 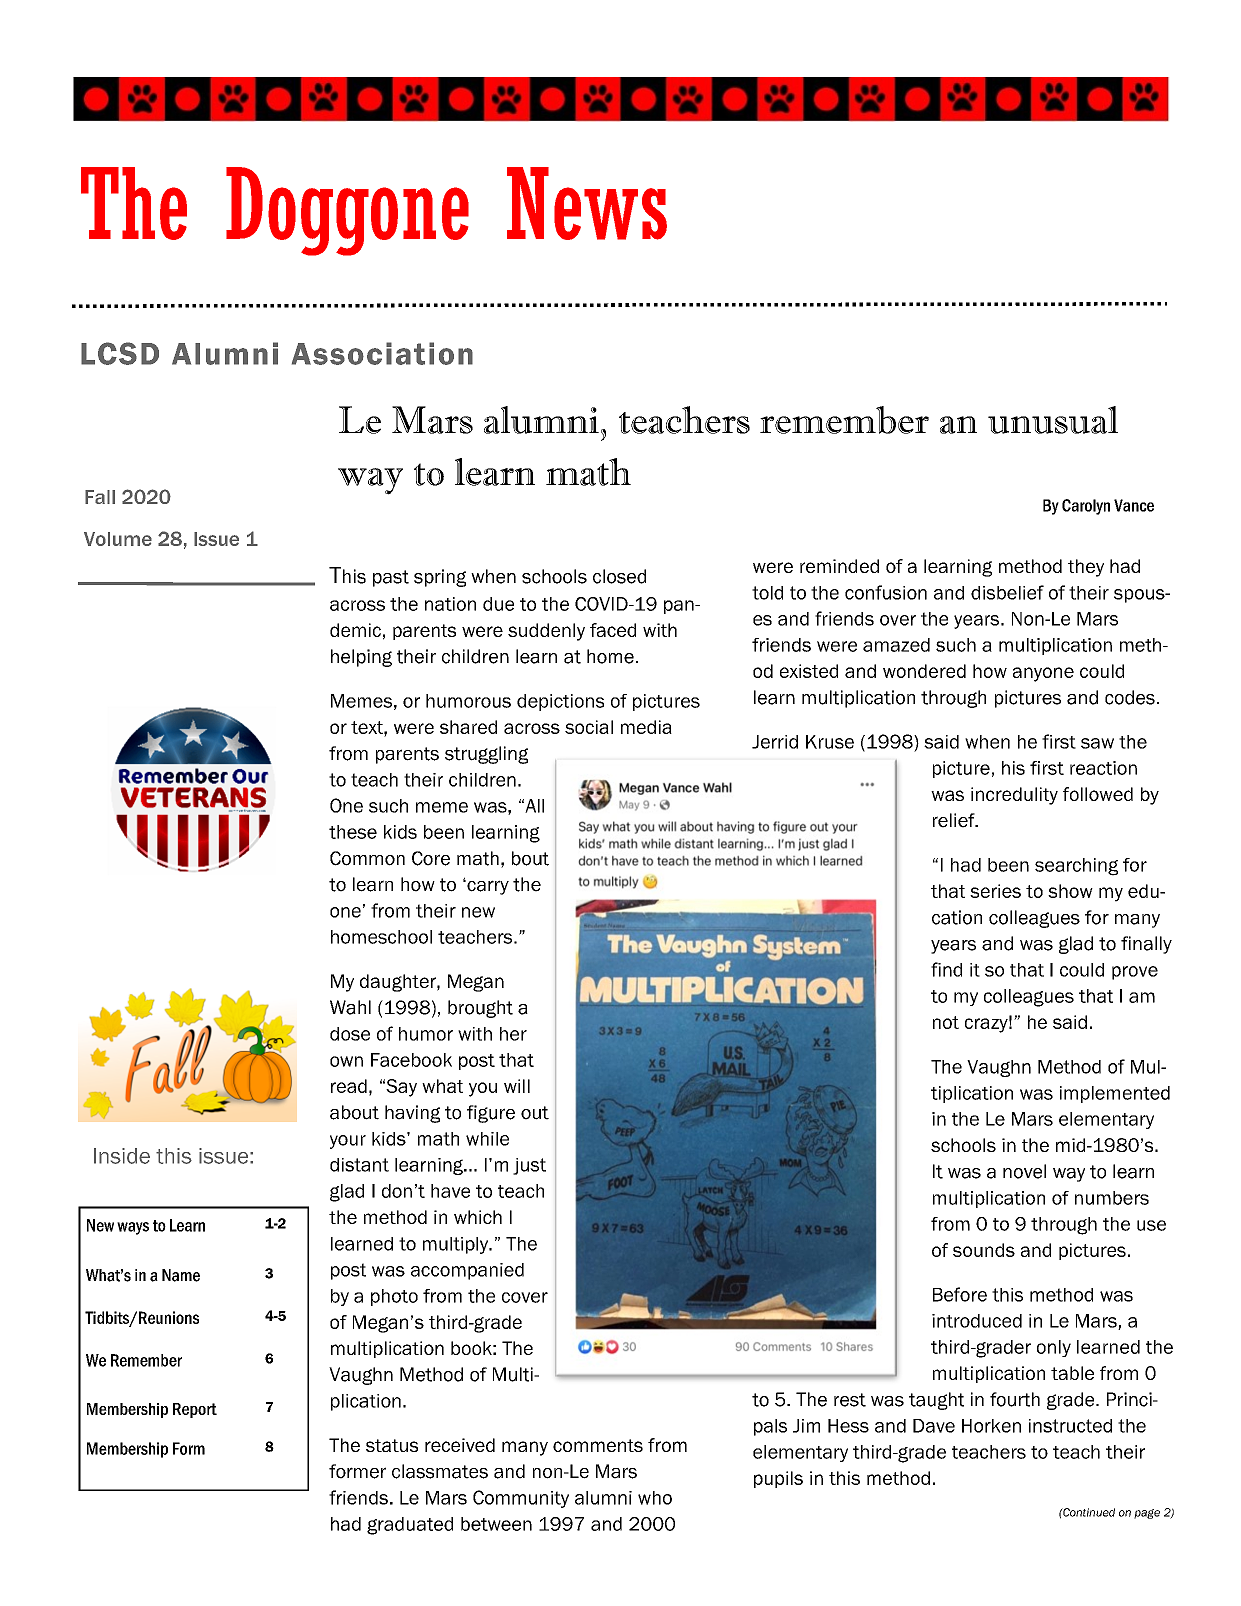 What do you see at coordinates (587, 203) in the image?
I see `News` at bounding box center [587, 203].
